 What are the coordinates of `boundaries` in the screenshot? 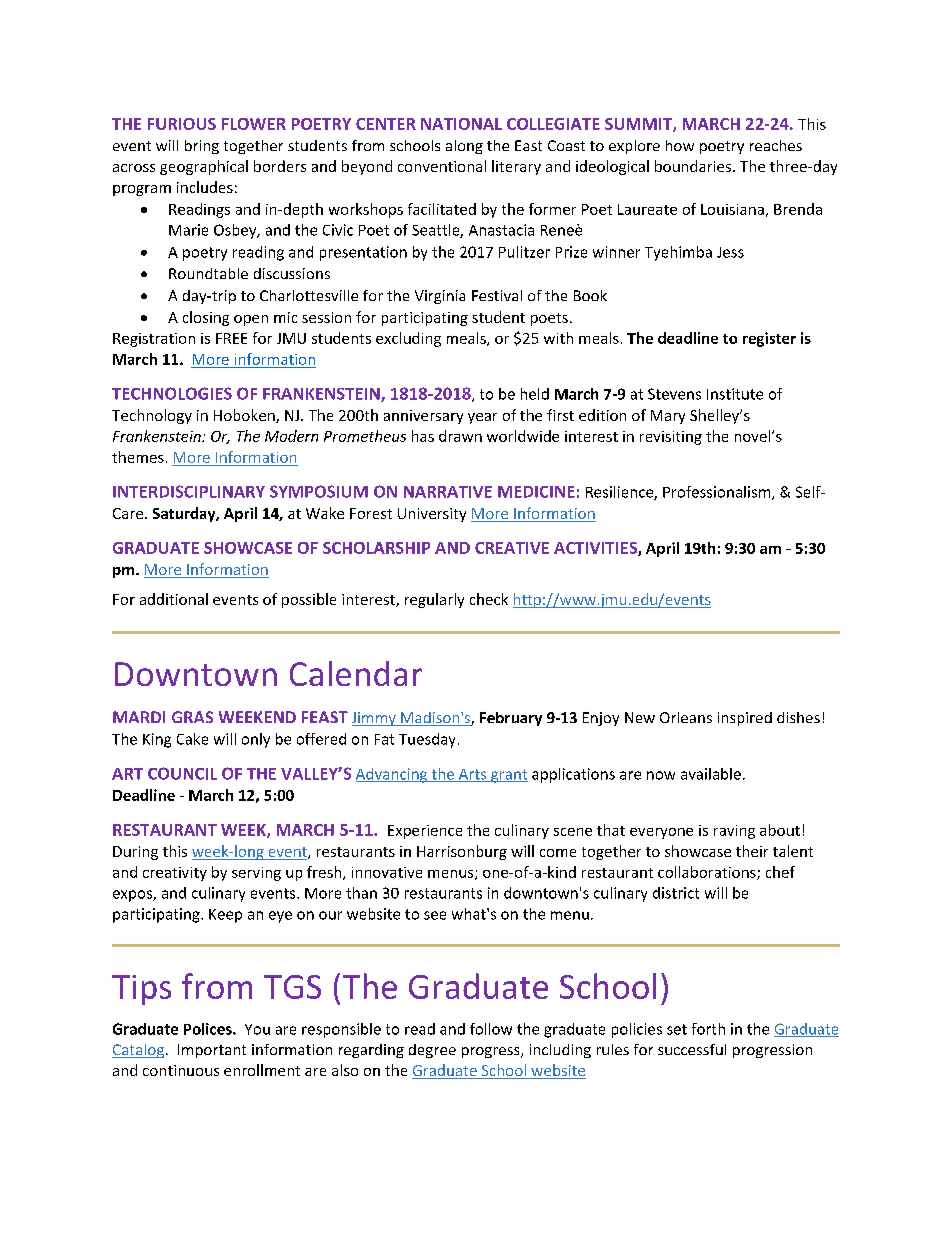 It's located at (694, 166).
